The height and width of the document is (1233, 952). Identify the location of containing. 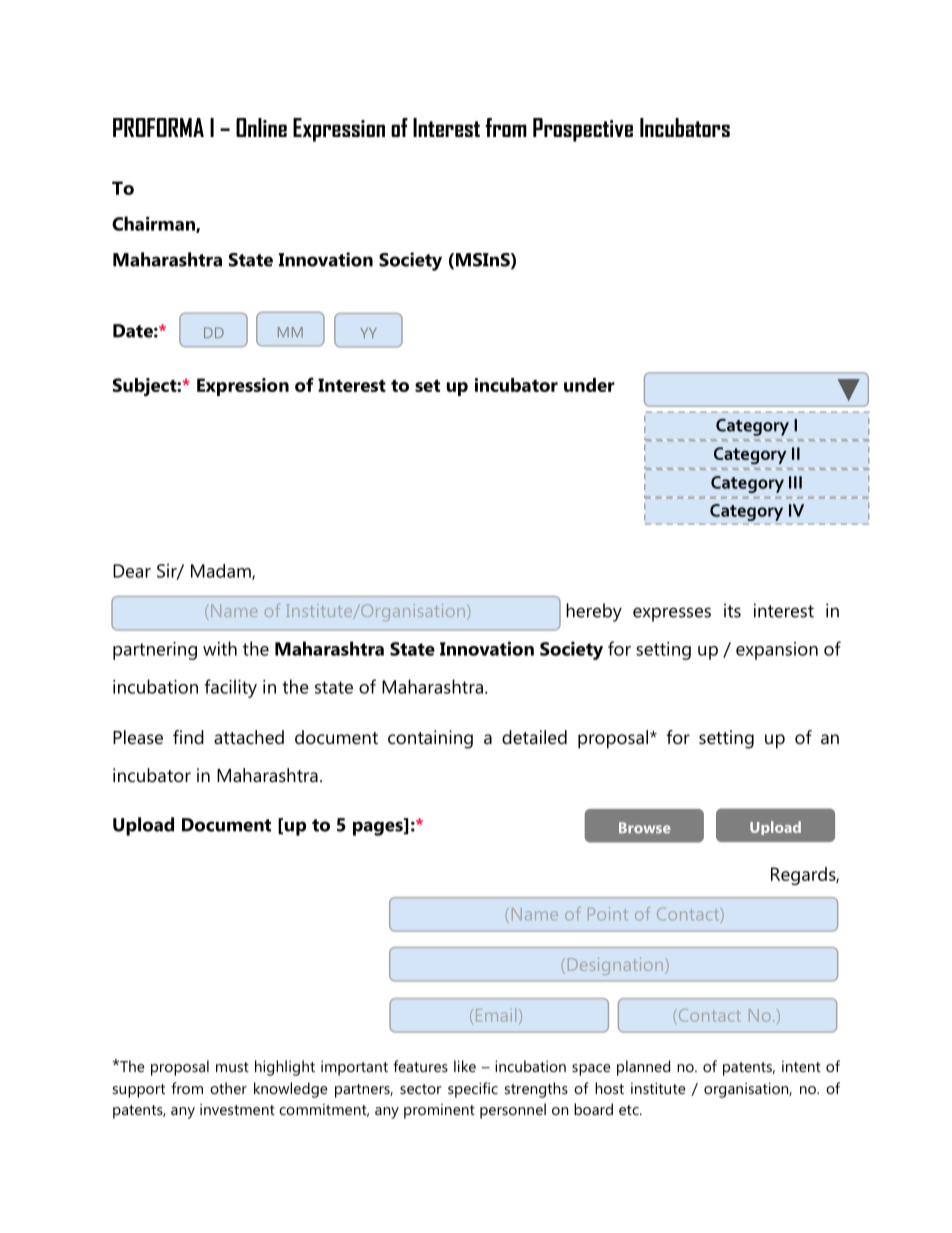
(430, 739).
